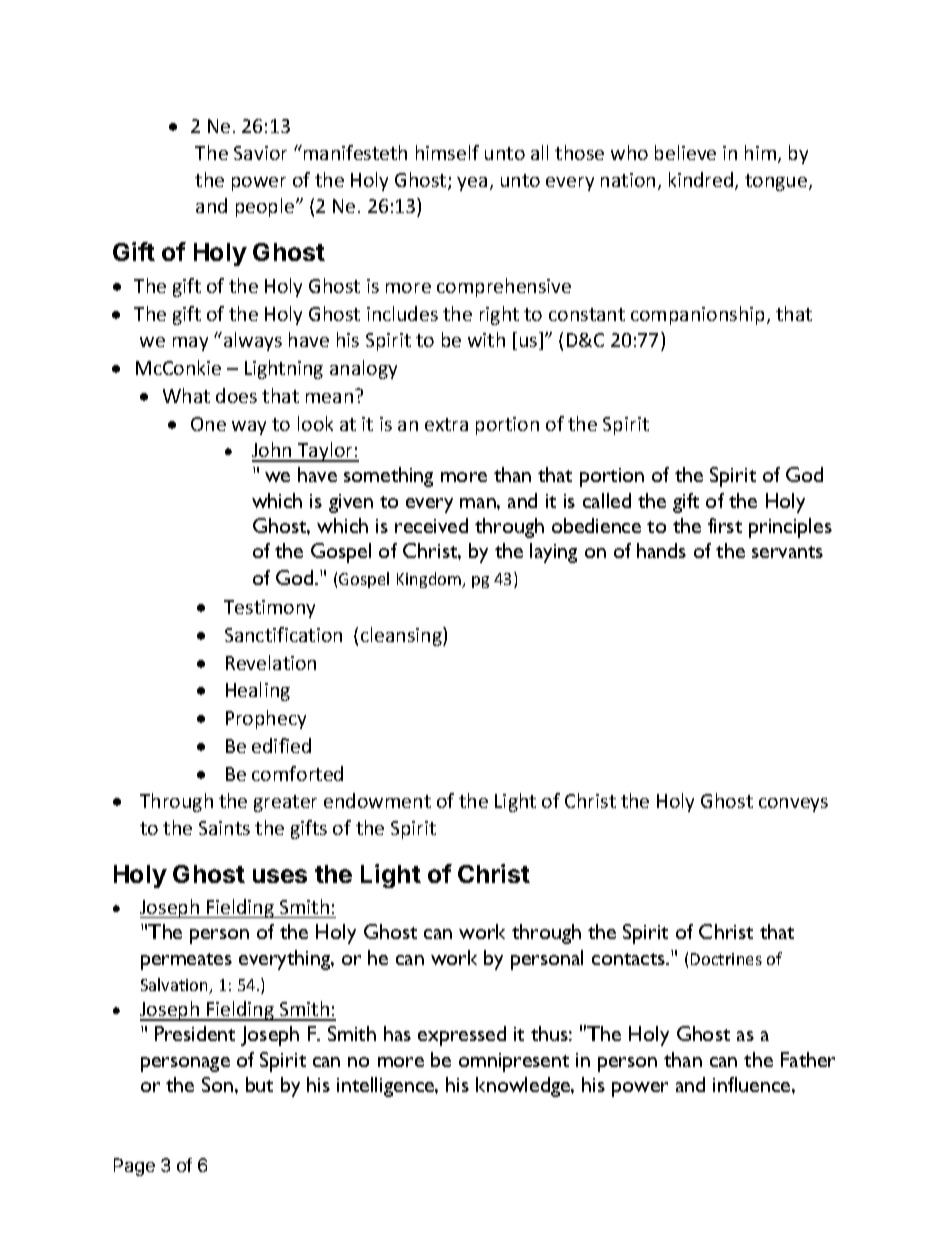 The image size is (952, 1233). Describe the element at coordinates (259, 1084) in the screenshot. I see `but` at that location.
